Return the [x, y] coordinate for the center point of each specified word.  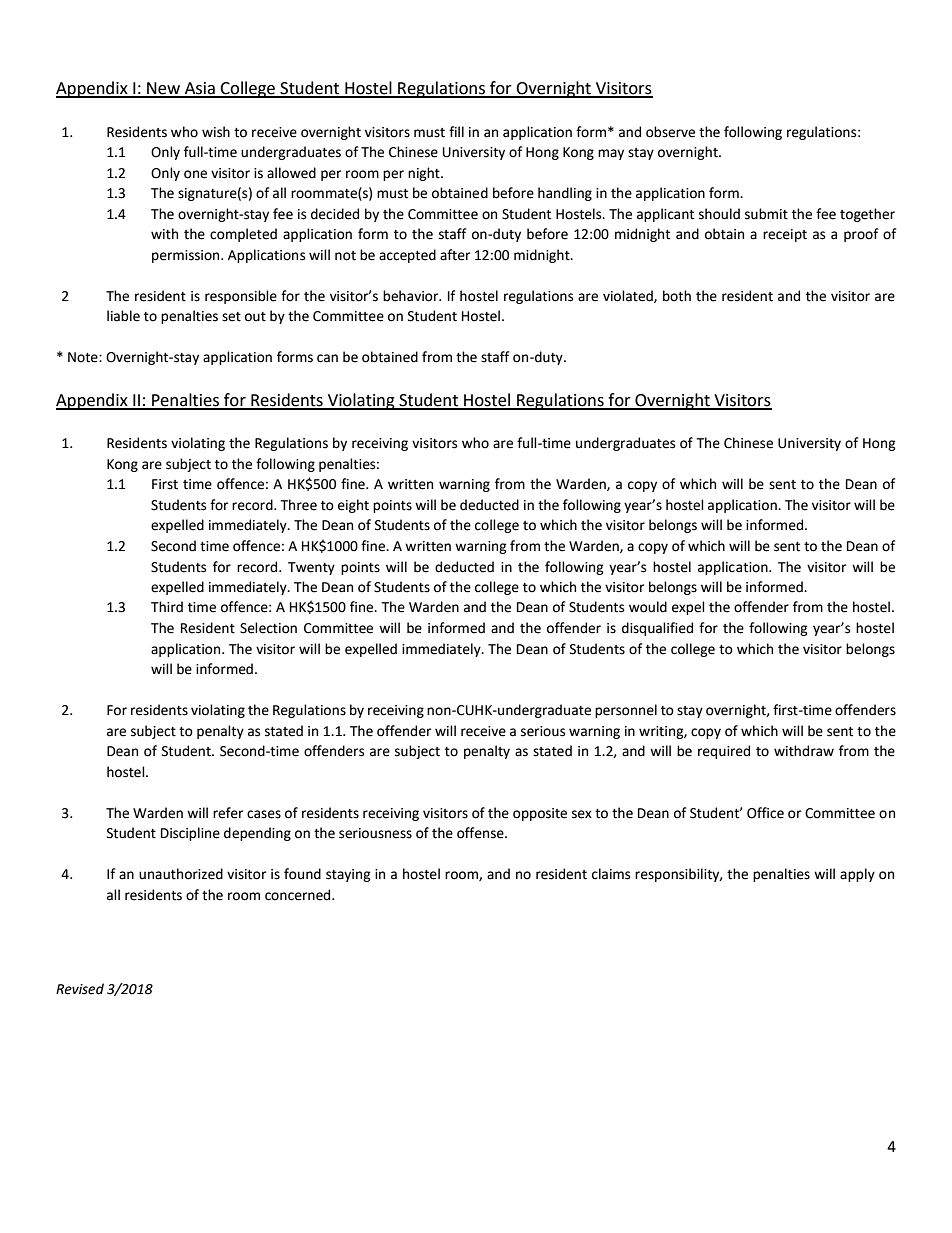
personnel [626, 711]
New [164, 89]
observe [670, 132]
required [724, 752]
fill [456, 131]
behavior [412, 296]
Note [84, 357]
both [677, 296]
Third [167, 607]
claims [611, 874]
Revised [80, 989]
